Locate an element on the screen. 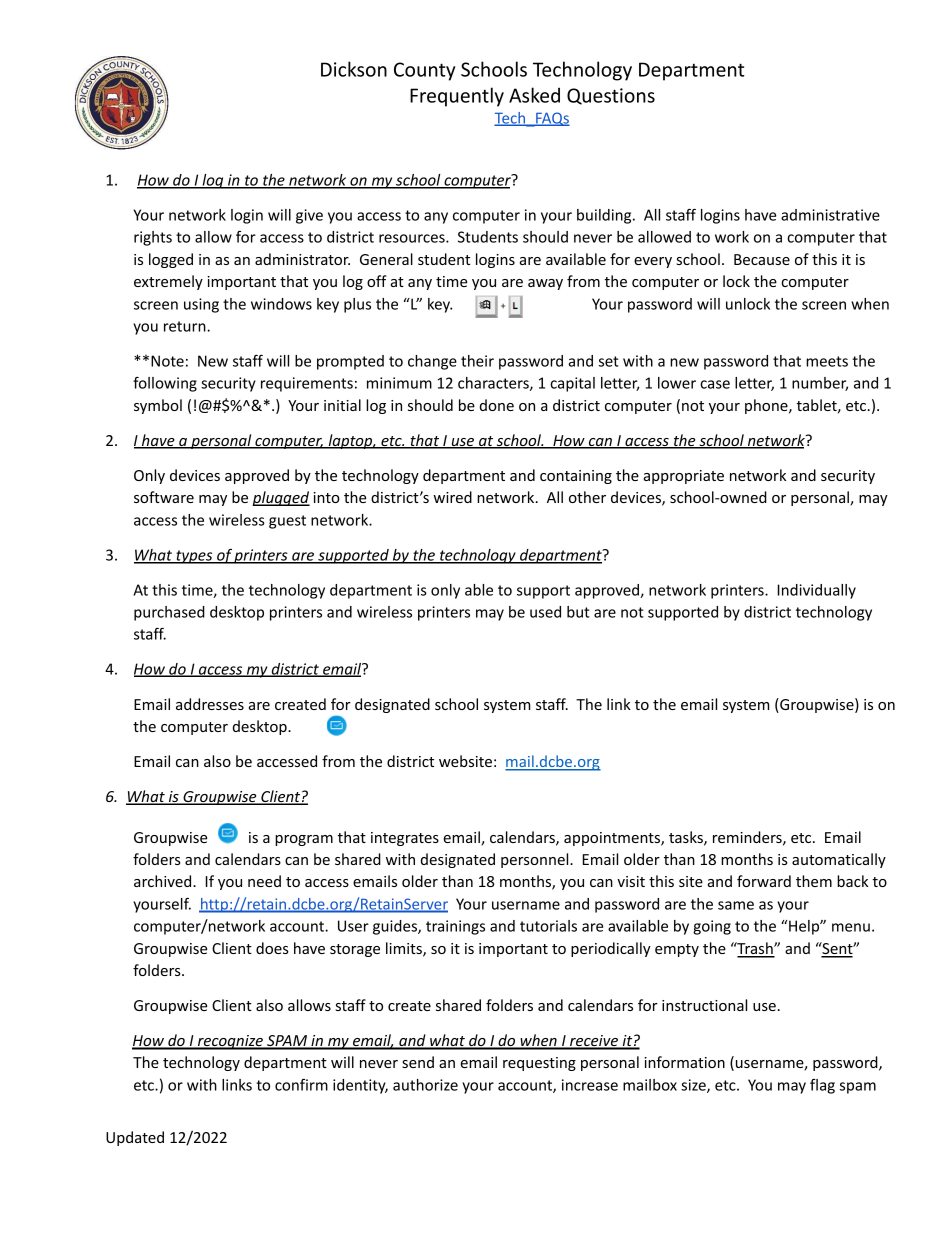  symbol is located at coordinates (158, 406).
